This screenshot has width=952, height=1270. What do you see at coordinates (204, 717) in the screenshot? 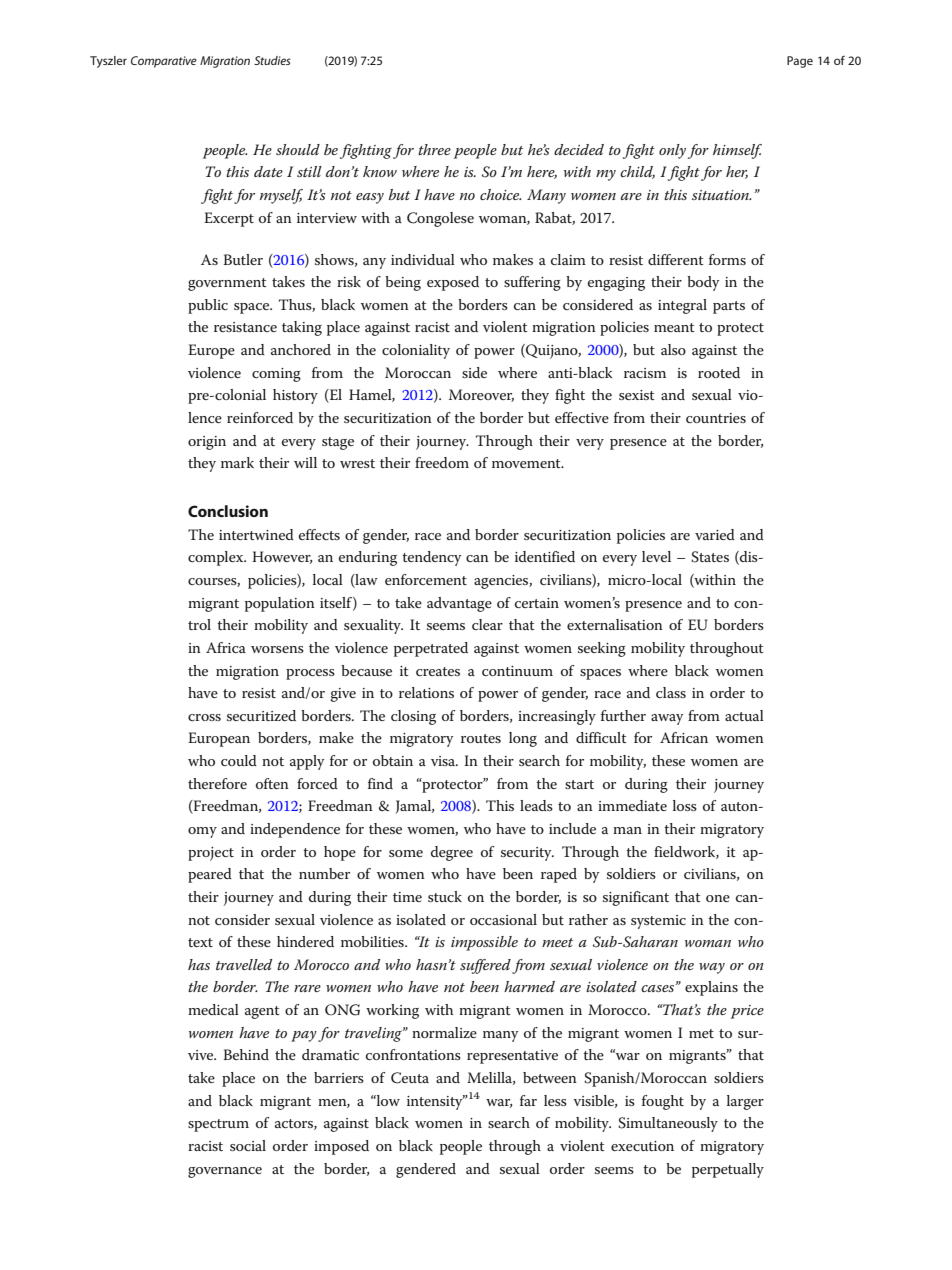
I see `cross` at bounding box center [204, 717].
